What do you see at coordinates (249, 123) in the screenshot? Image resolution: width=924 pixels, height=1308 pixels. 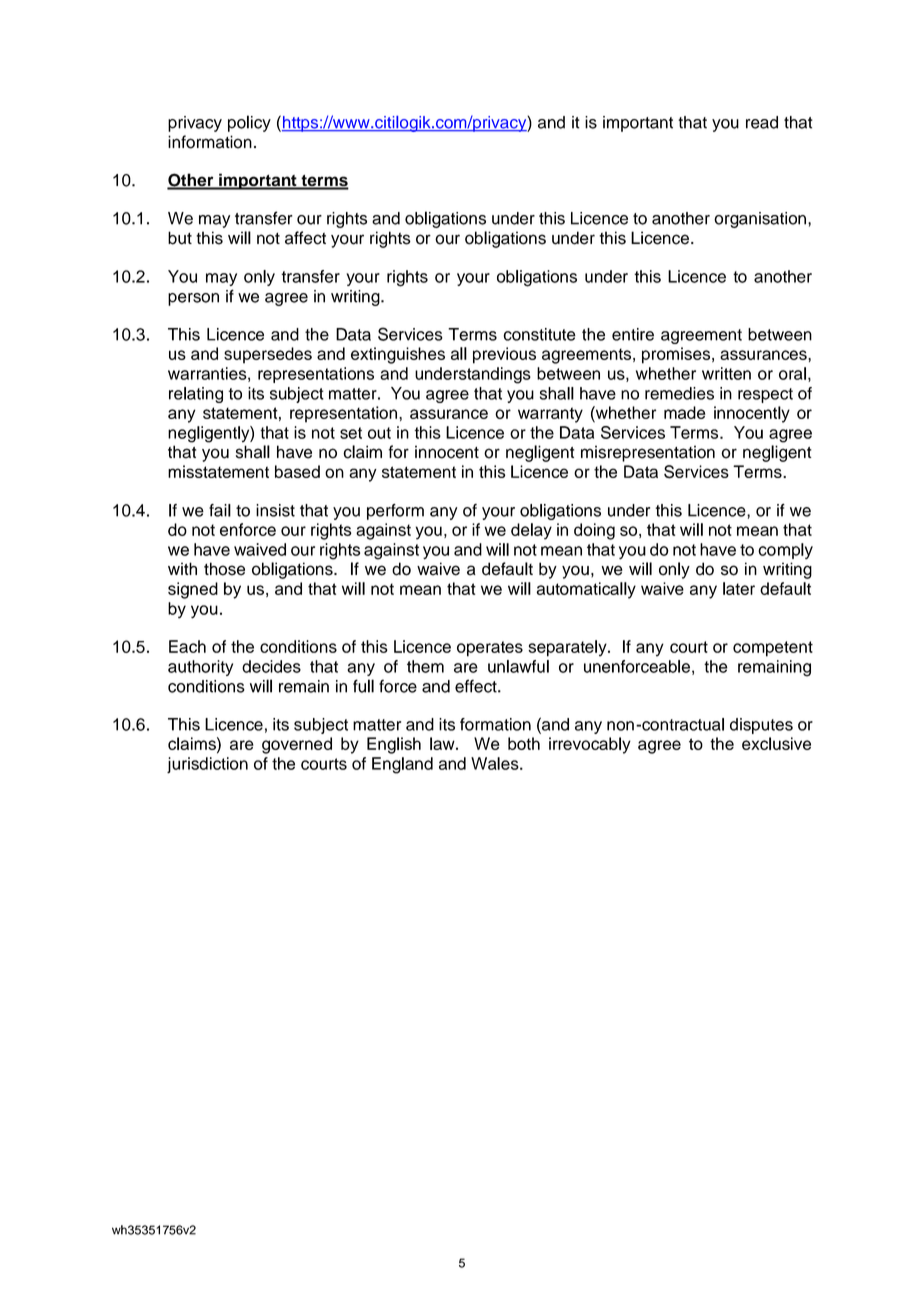 I see `policy` at bounding box center [249, 123].
